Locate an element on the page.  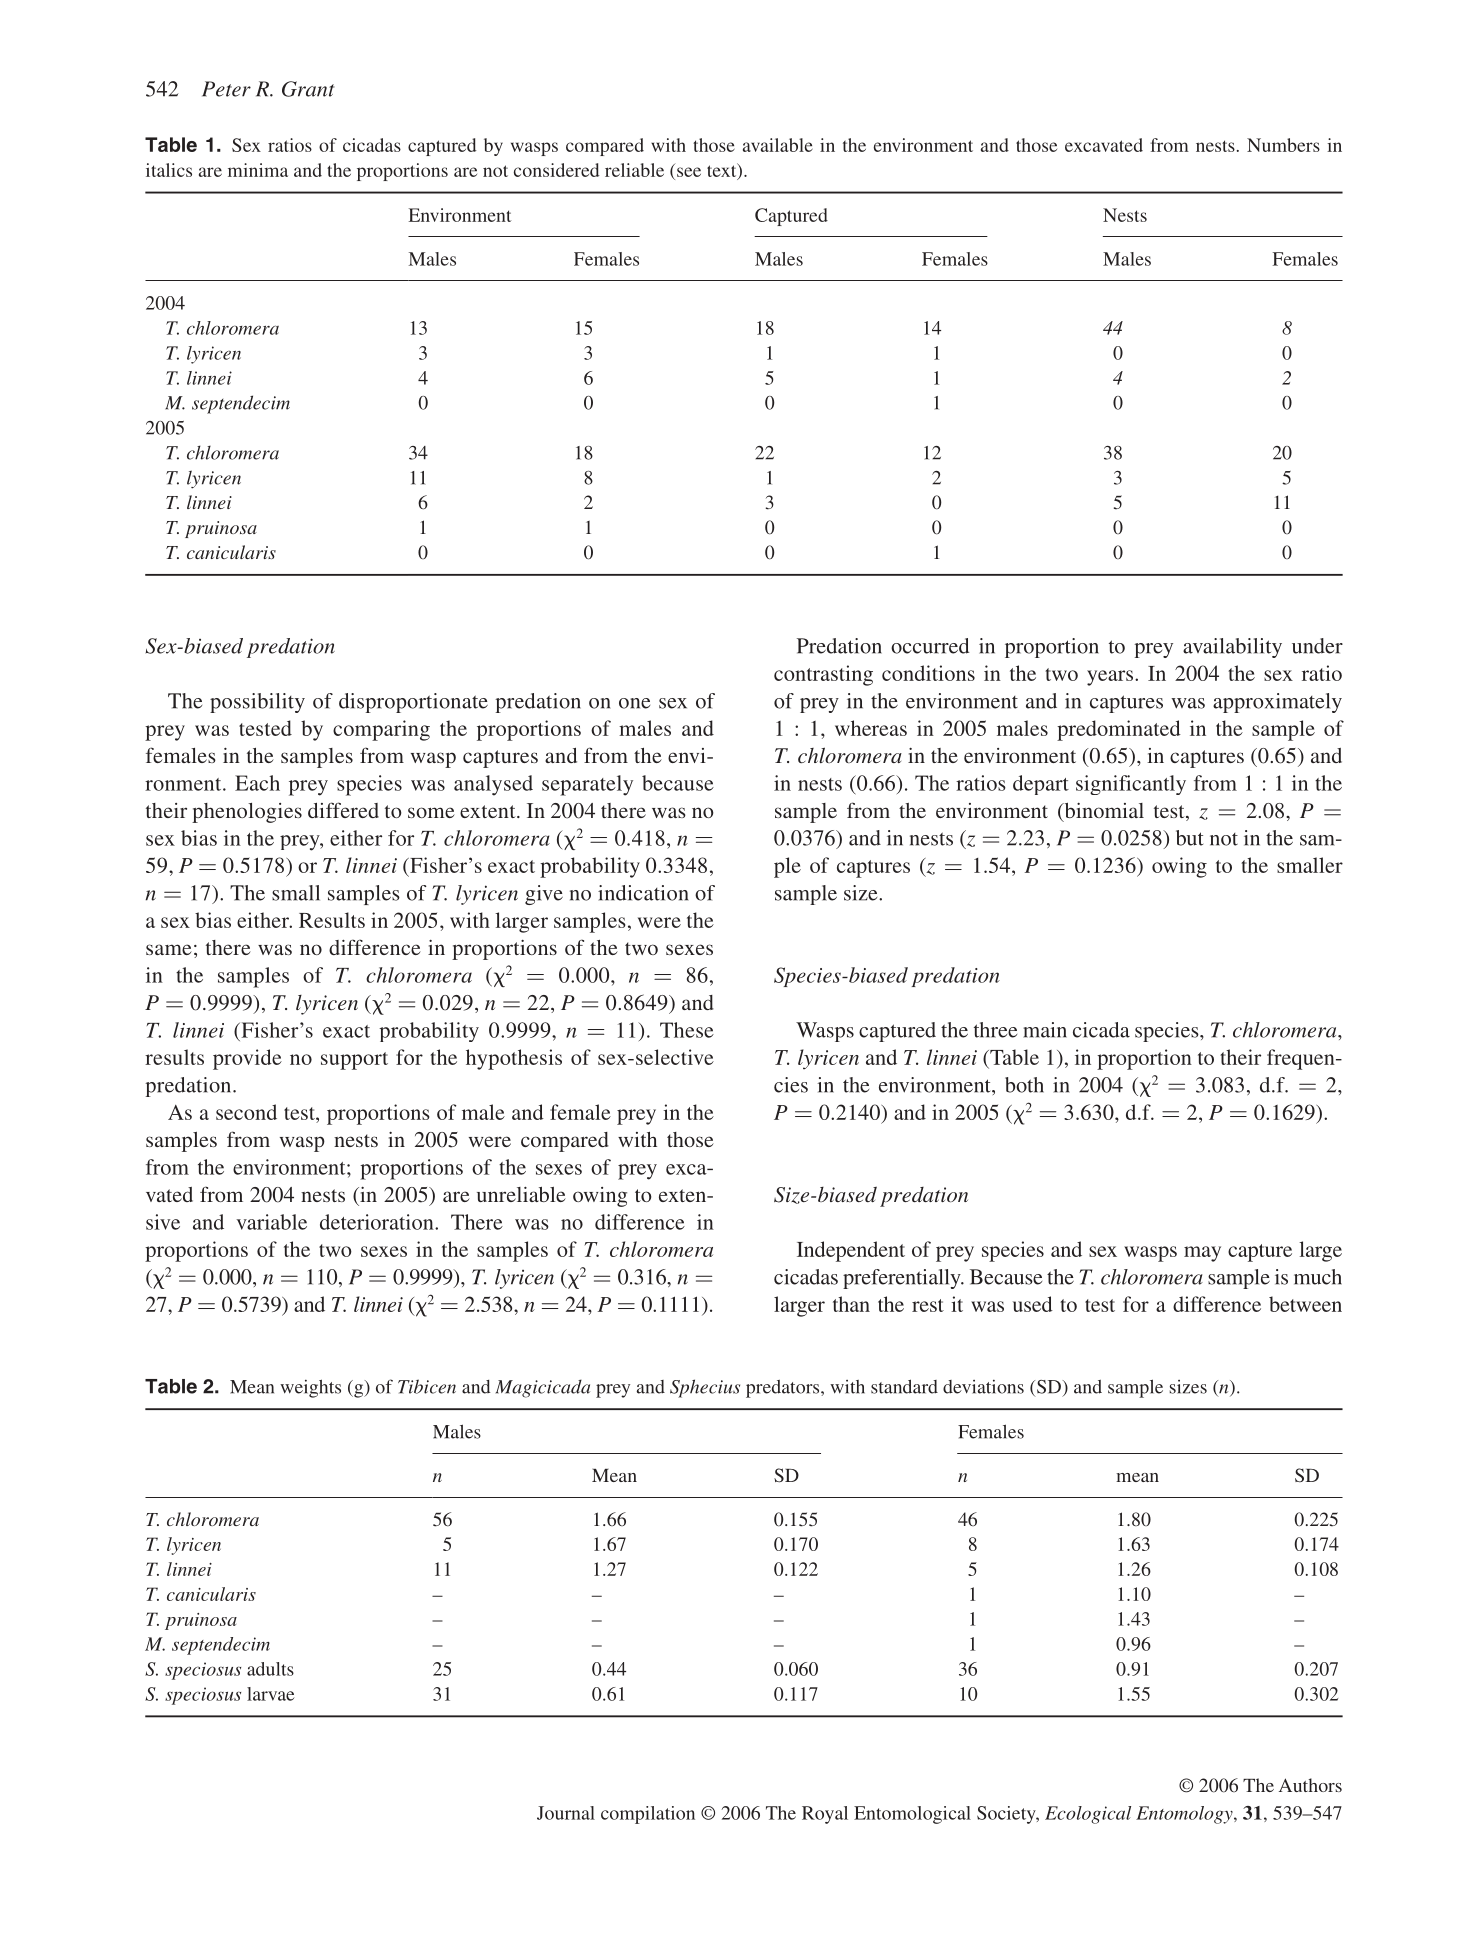
Numbers is located at coordinates (1283, 145).
